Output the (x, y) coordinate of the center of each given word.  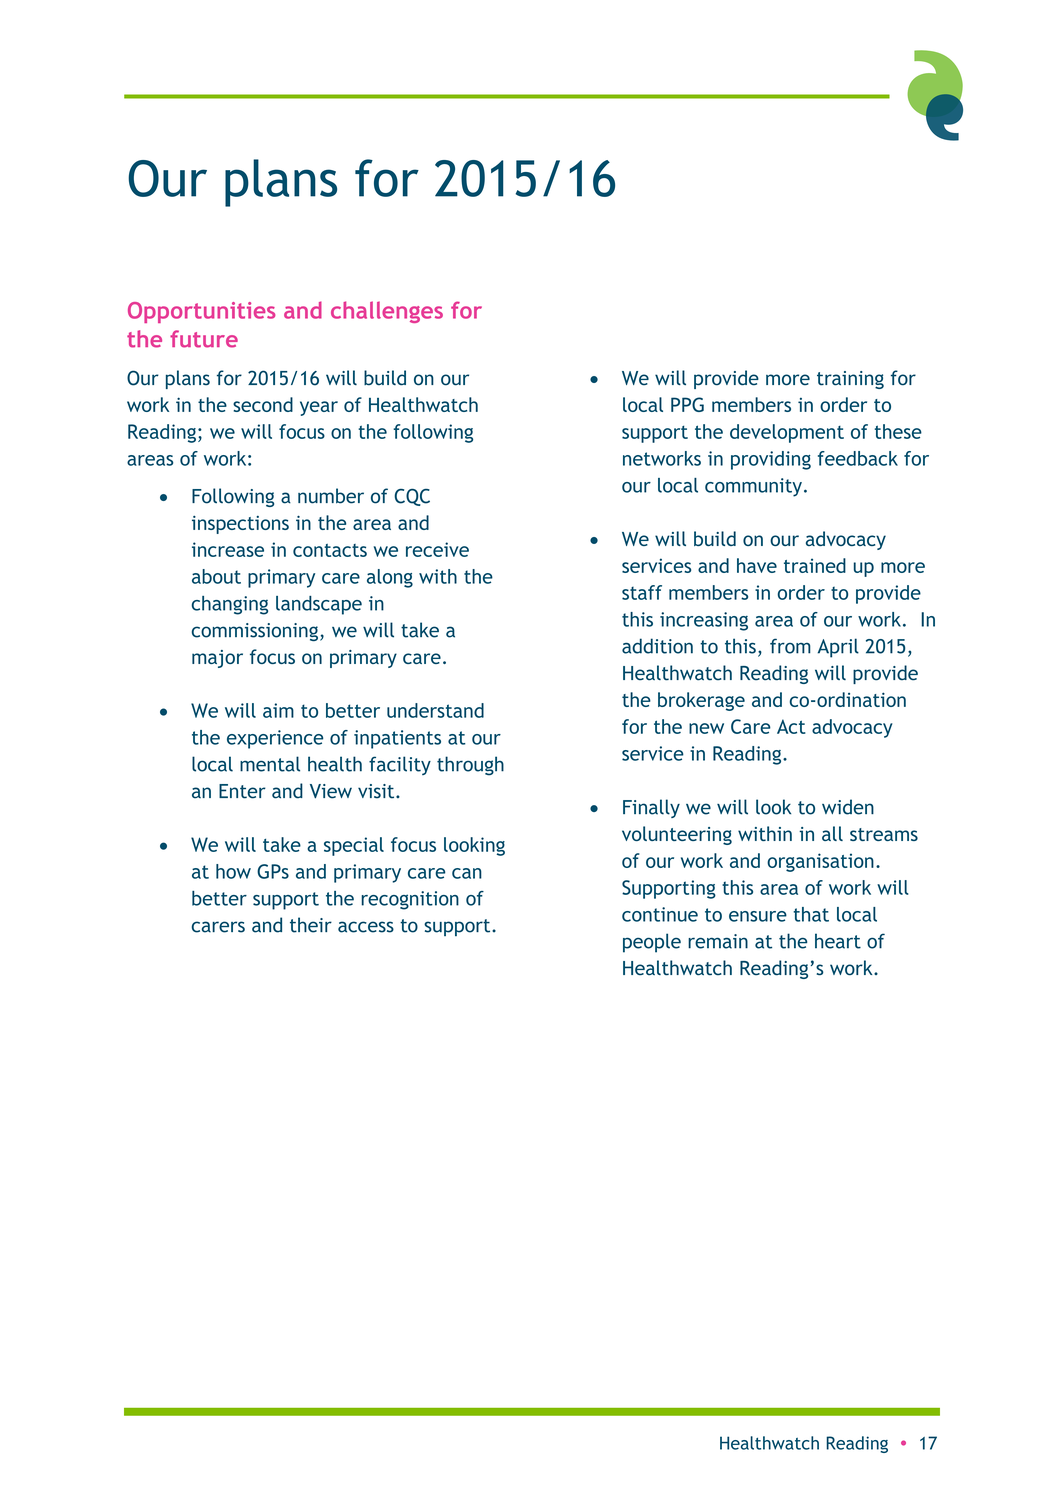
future (204, 339)
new (706, 728)
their (311, 925)
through (470, 766)
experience (275, 739)
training (850, 380)
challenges (387, 312)
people (652, 943)
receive (437, 549)
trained (815, 565)
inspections (240, 525)
